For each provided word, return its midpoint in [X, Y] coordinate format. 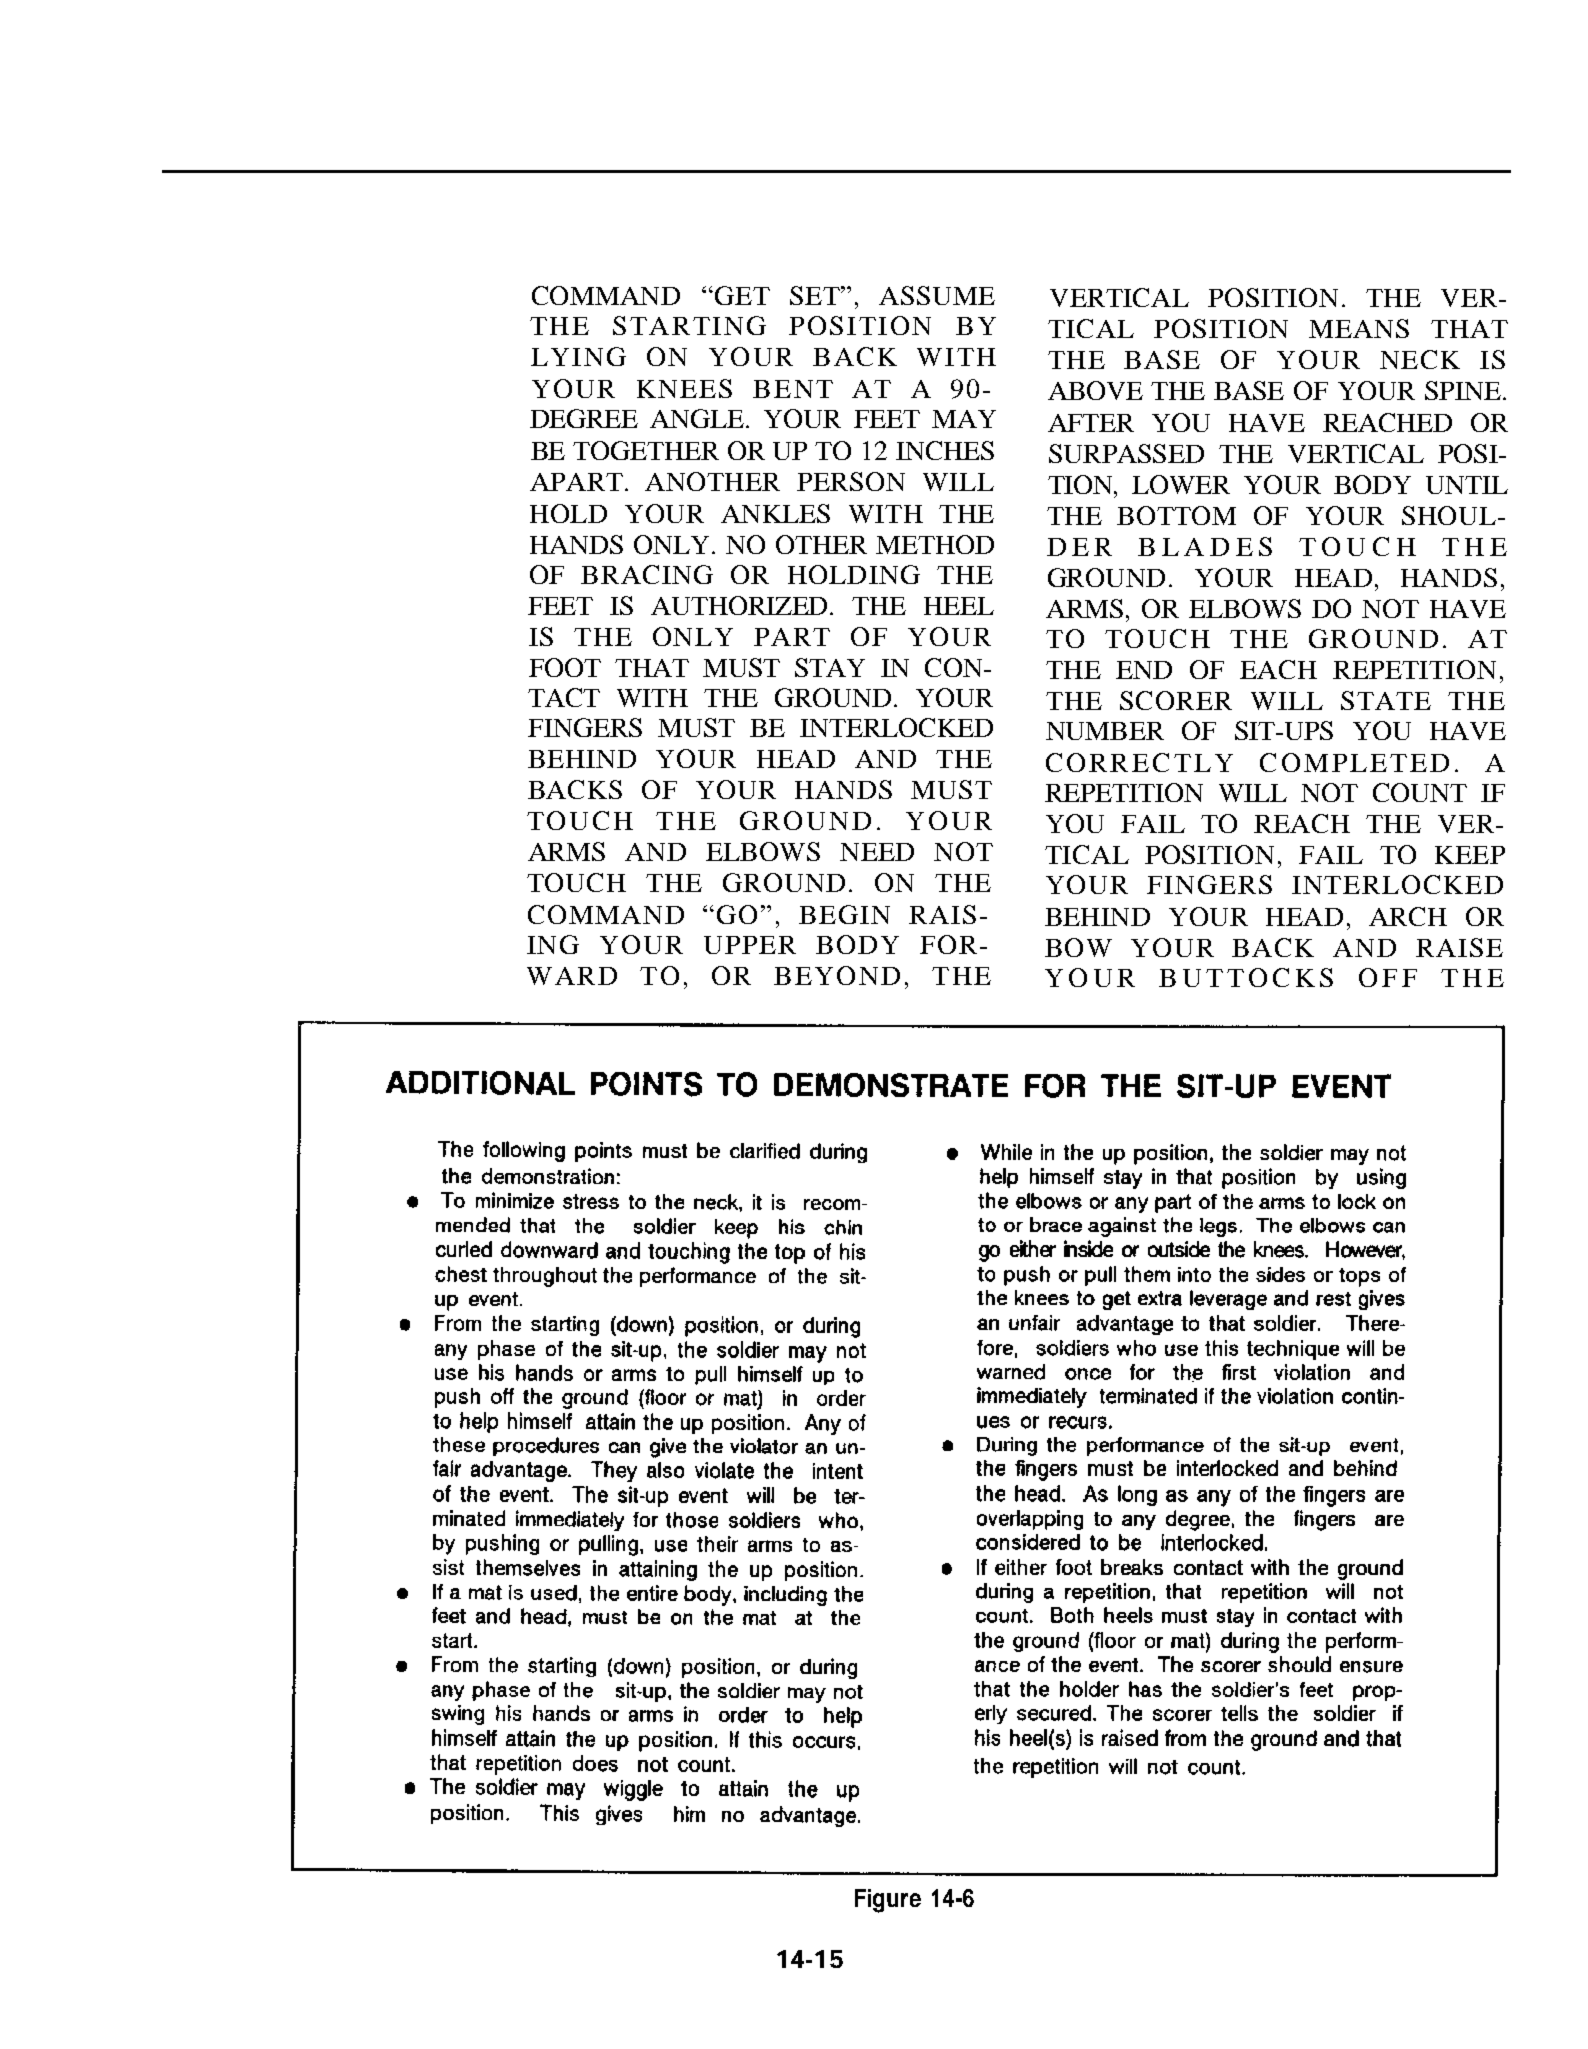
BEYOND [837, 975]
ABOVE [1095, 390]
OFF [1388, 977]
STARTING [689, 325]
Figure [888, 1901]
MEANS [1359, 328]
